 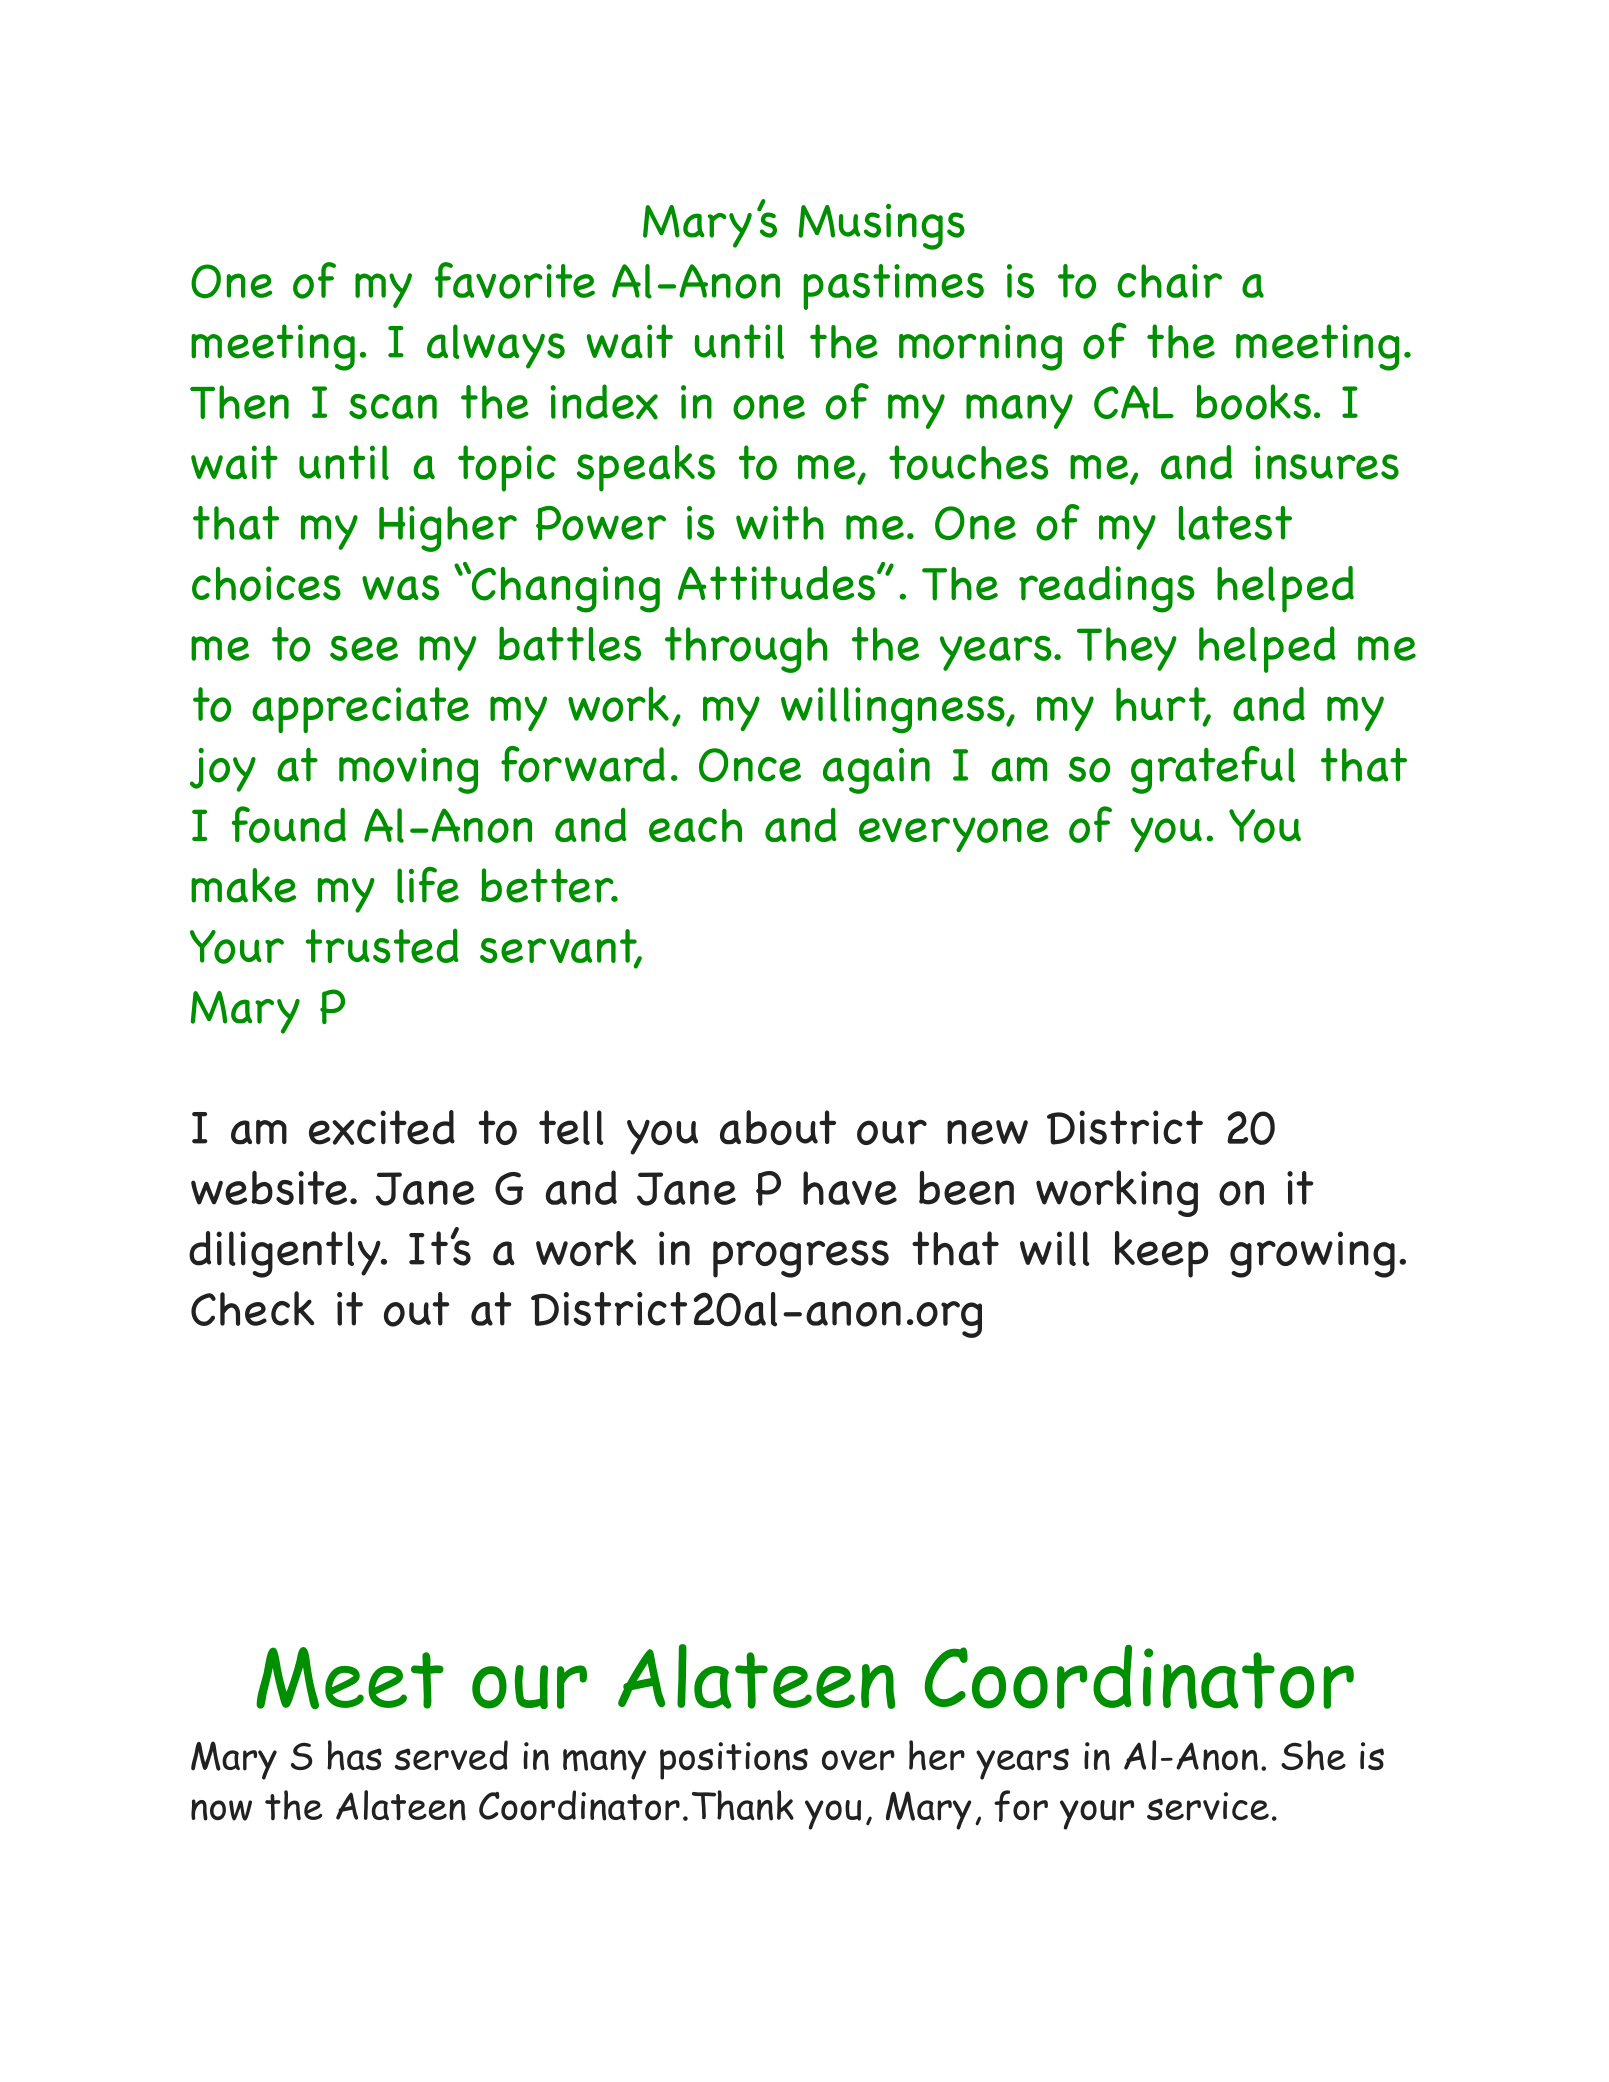 What do you see at coordinates (408, 771) in the screenshot?
I see `moving` at bounding box center [408, 771].
